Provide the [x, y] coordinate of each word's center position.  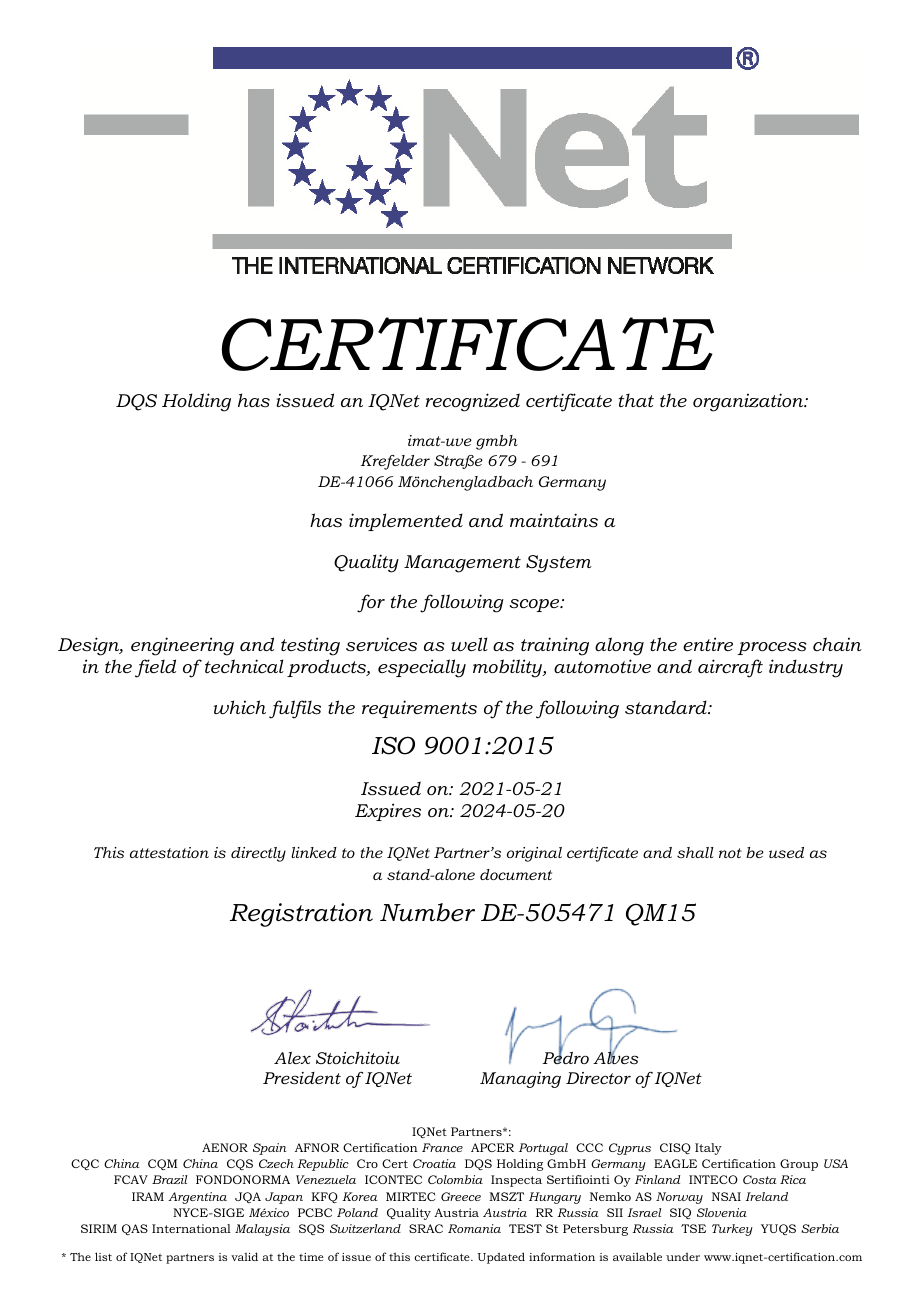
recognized [473, 402]
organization [749, 402]
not [730, 853]
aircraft [730, 668]
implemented [406, 522]
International [191, 1228]
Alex [292, 1058]
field [155, 668]
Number [427, 912]
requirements [419, 709]
